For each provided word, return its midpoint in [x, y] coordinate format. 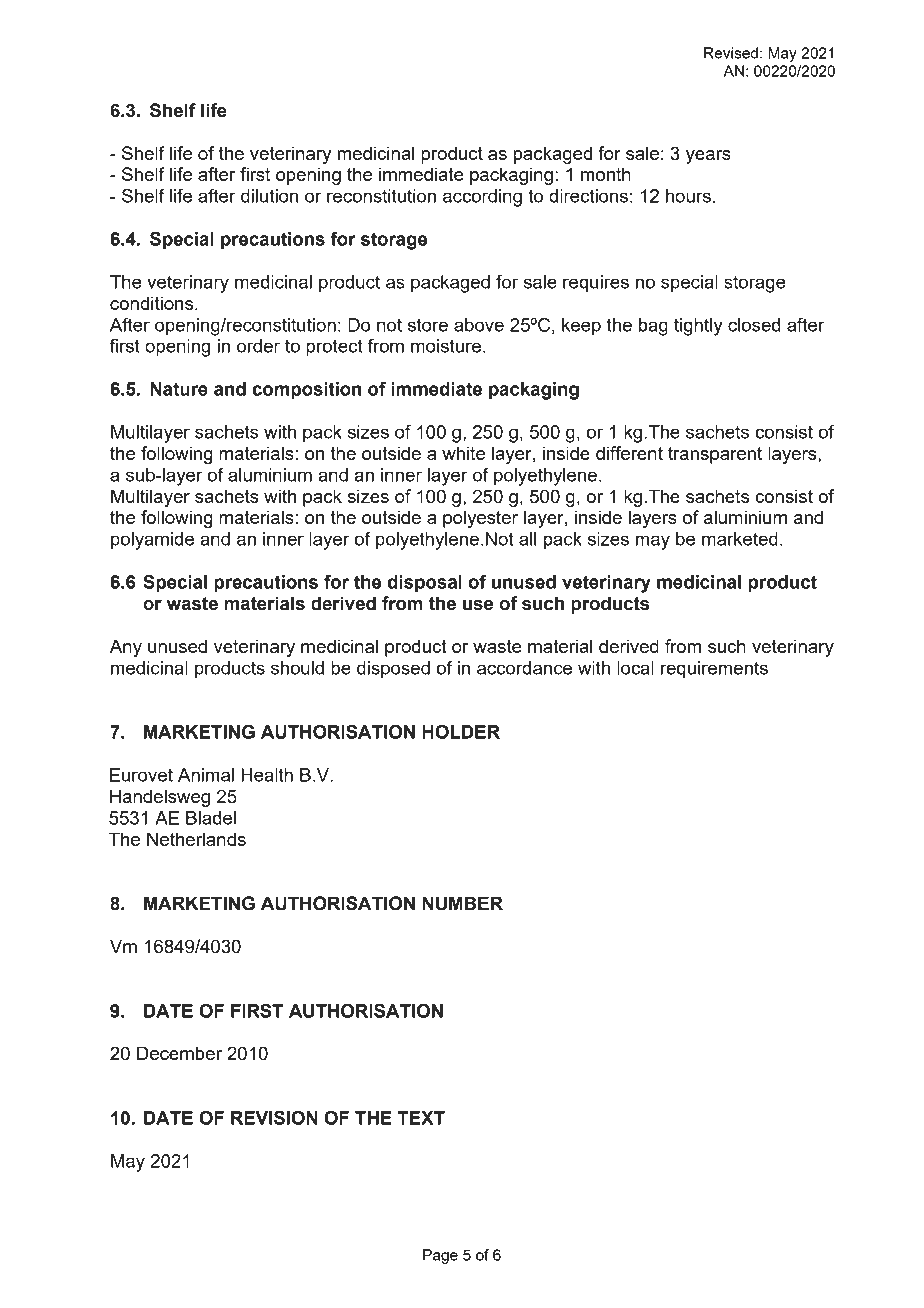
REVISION [274, 1117]
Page [440, 1256]
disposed [393, 670]
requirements [714, 670]
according [482, 198]
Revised [731, 53]
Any [126, 648]
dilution [269, 196]
